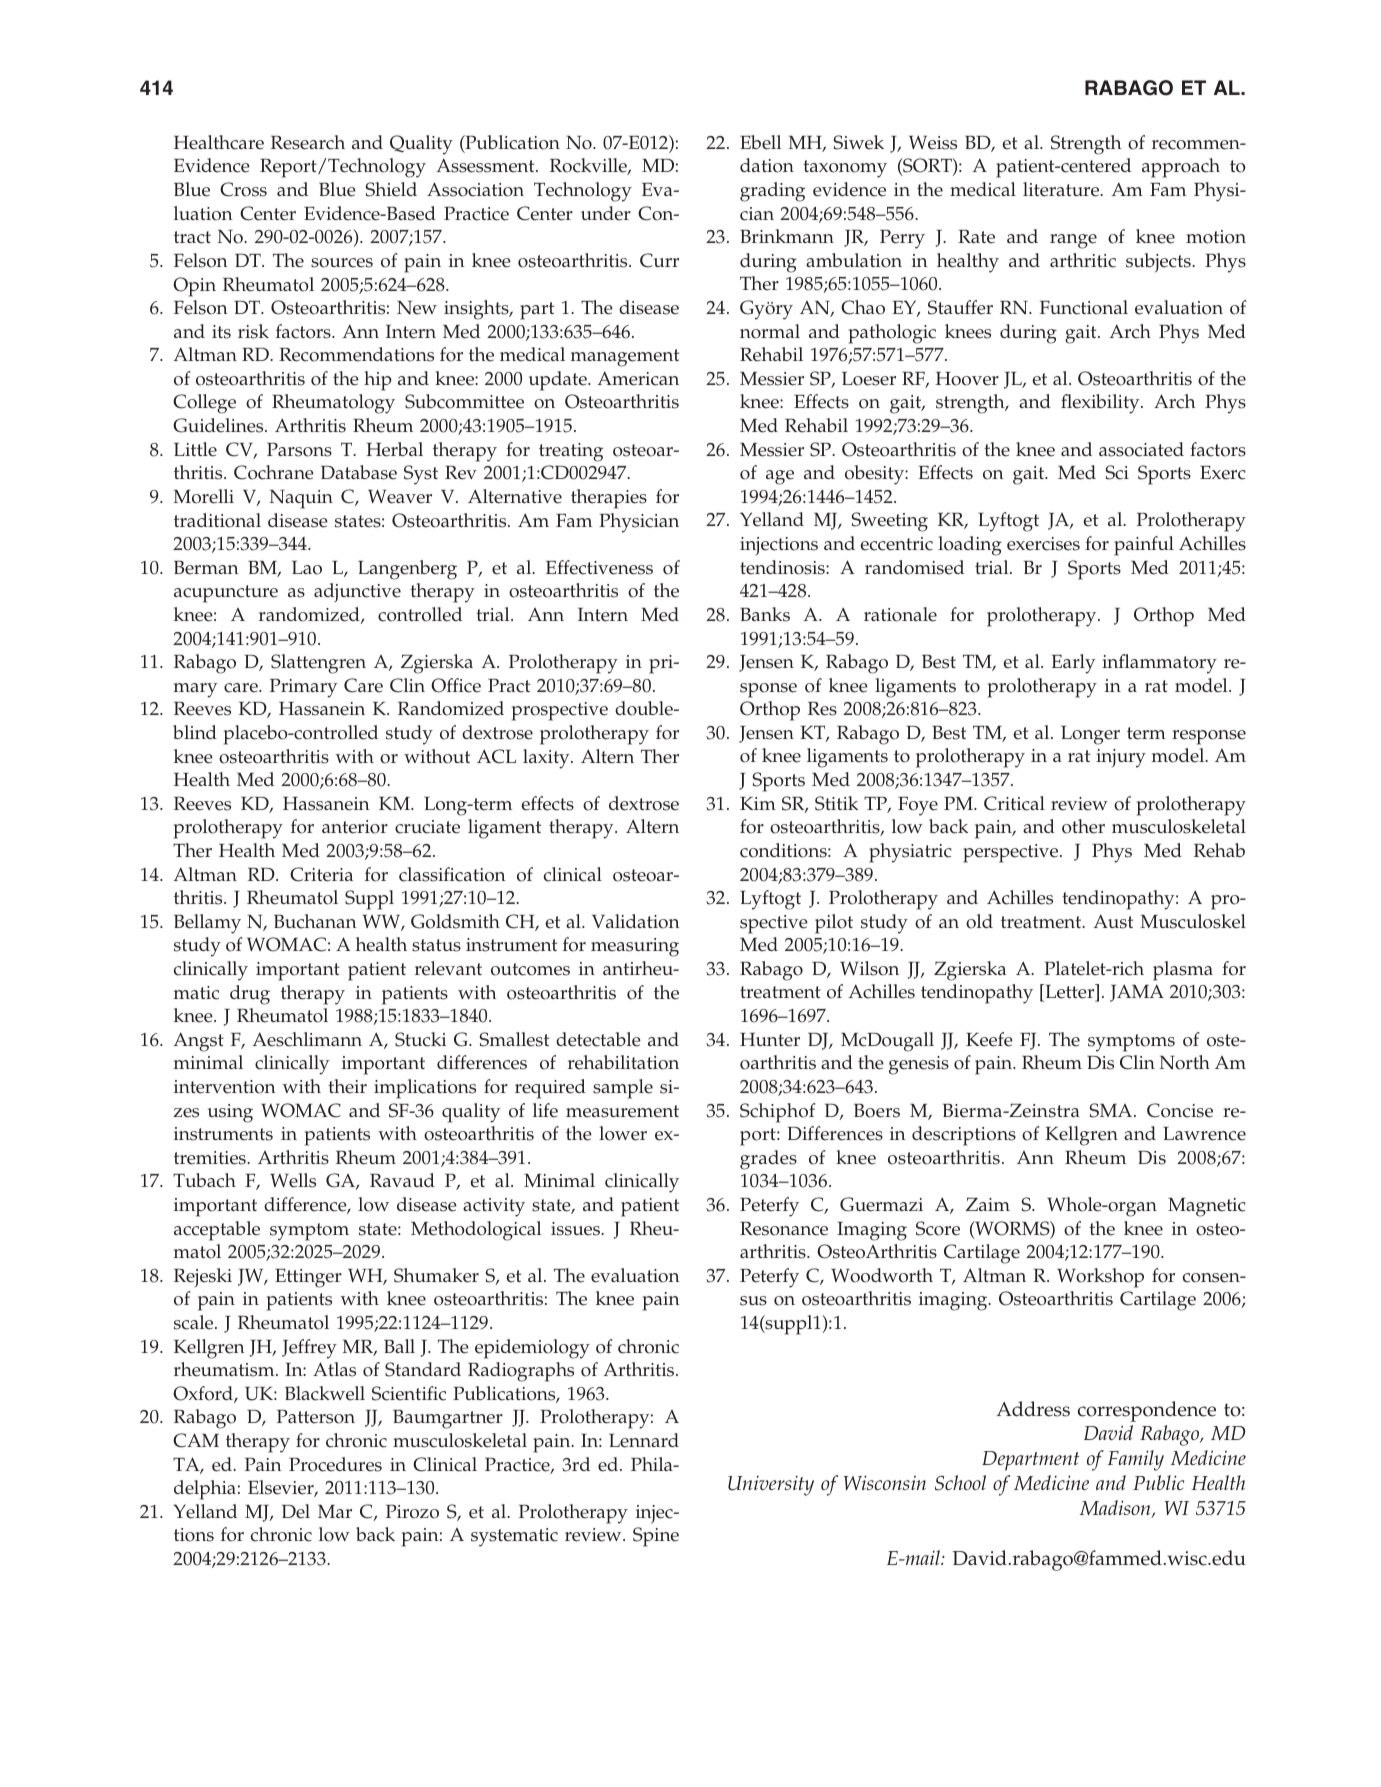 The image size is (1381, 1787). Describe the element at coordinates (243, 189) in the screenshot. I see `Cross` at that location.
